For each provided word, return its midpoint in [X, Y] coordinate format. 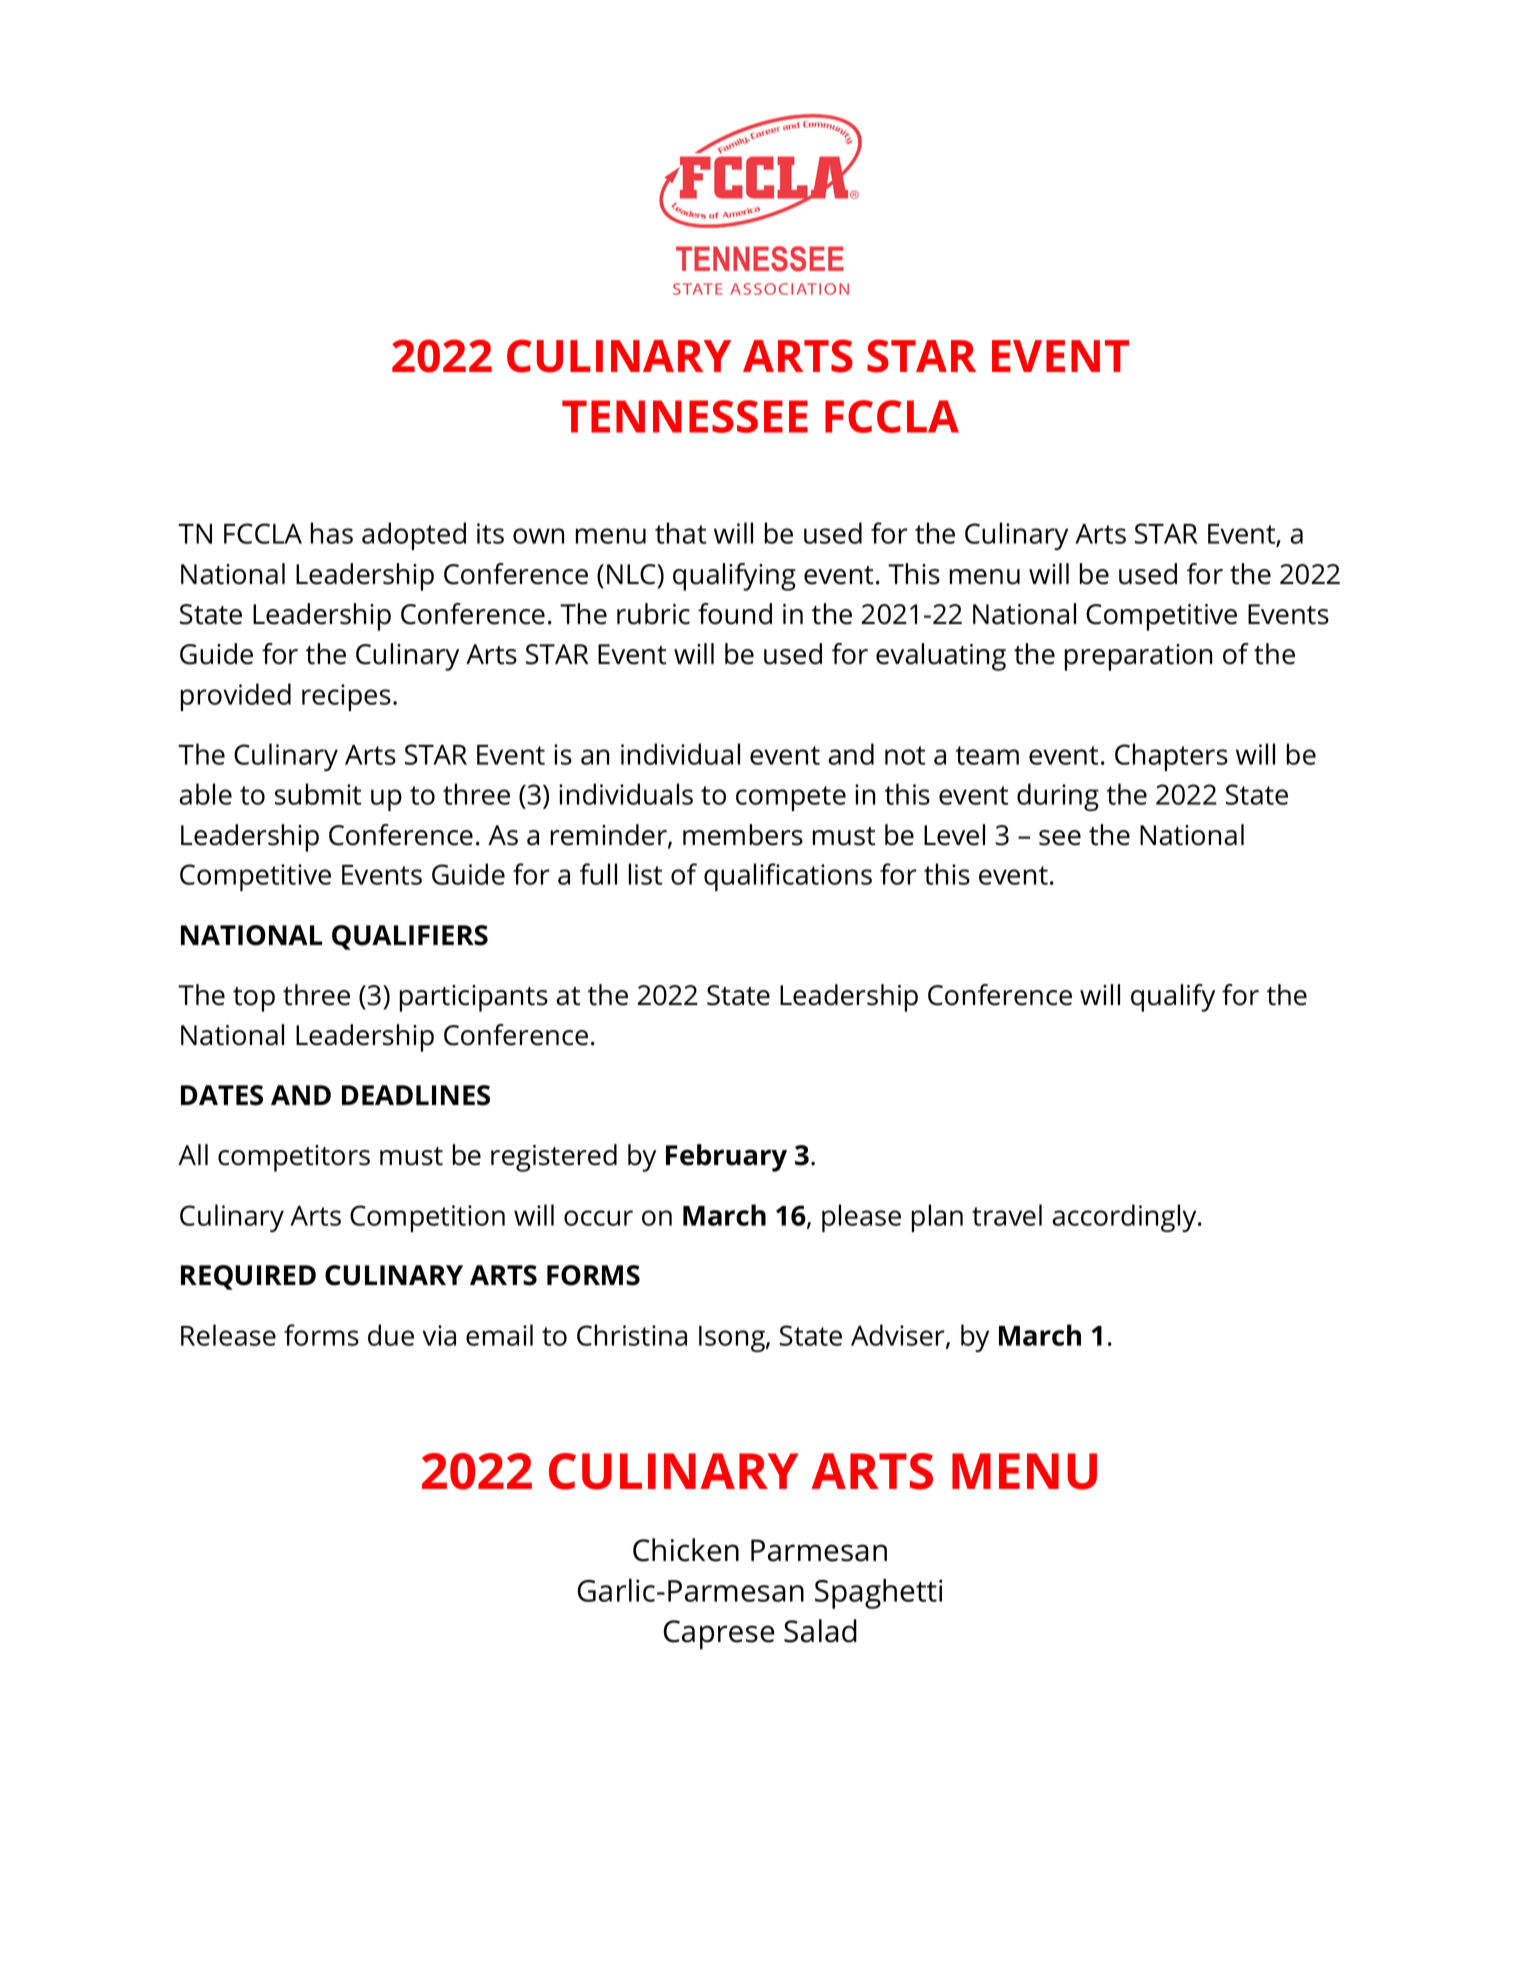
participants [474, 998]
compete [791, 798]
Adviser [899, 1336]
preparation [1138, 657]
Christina [632, 1335]
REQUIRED [248, 1277]
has [331, 533]
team [987, 755]
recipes [346, 697]
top [254, 999]
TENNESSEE [685, 416]
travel [1007, 1215]
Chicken [686, 1550]
